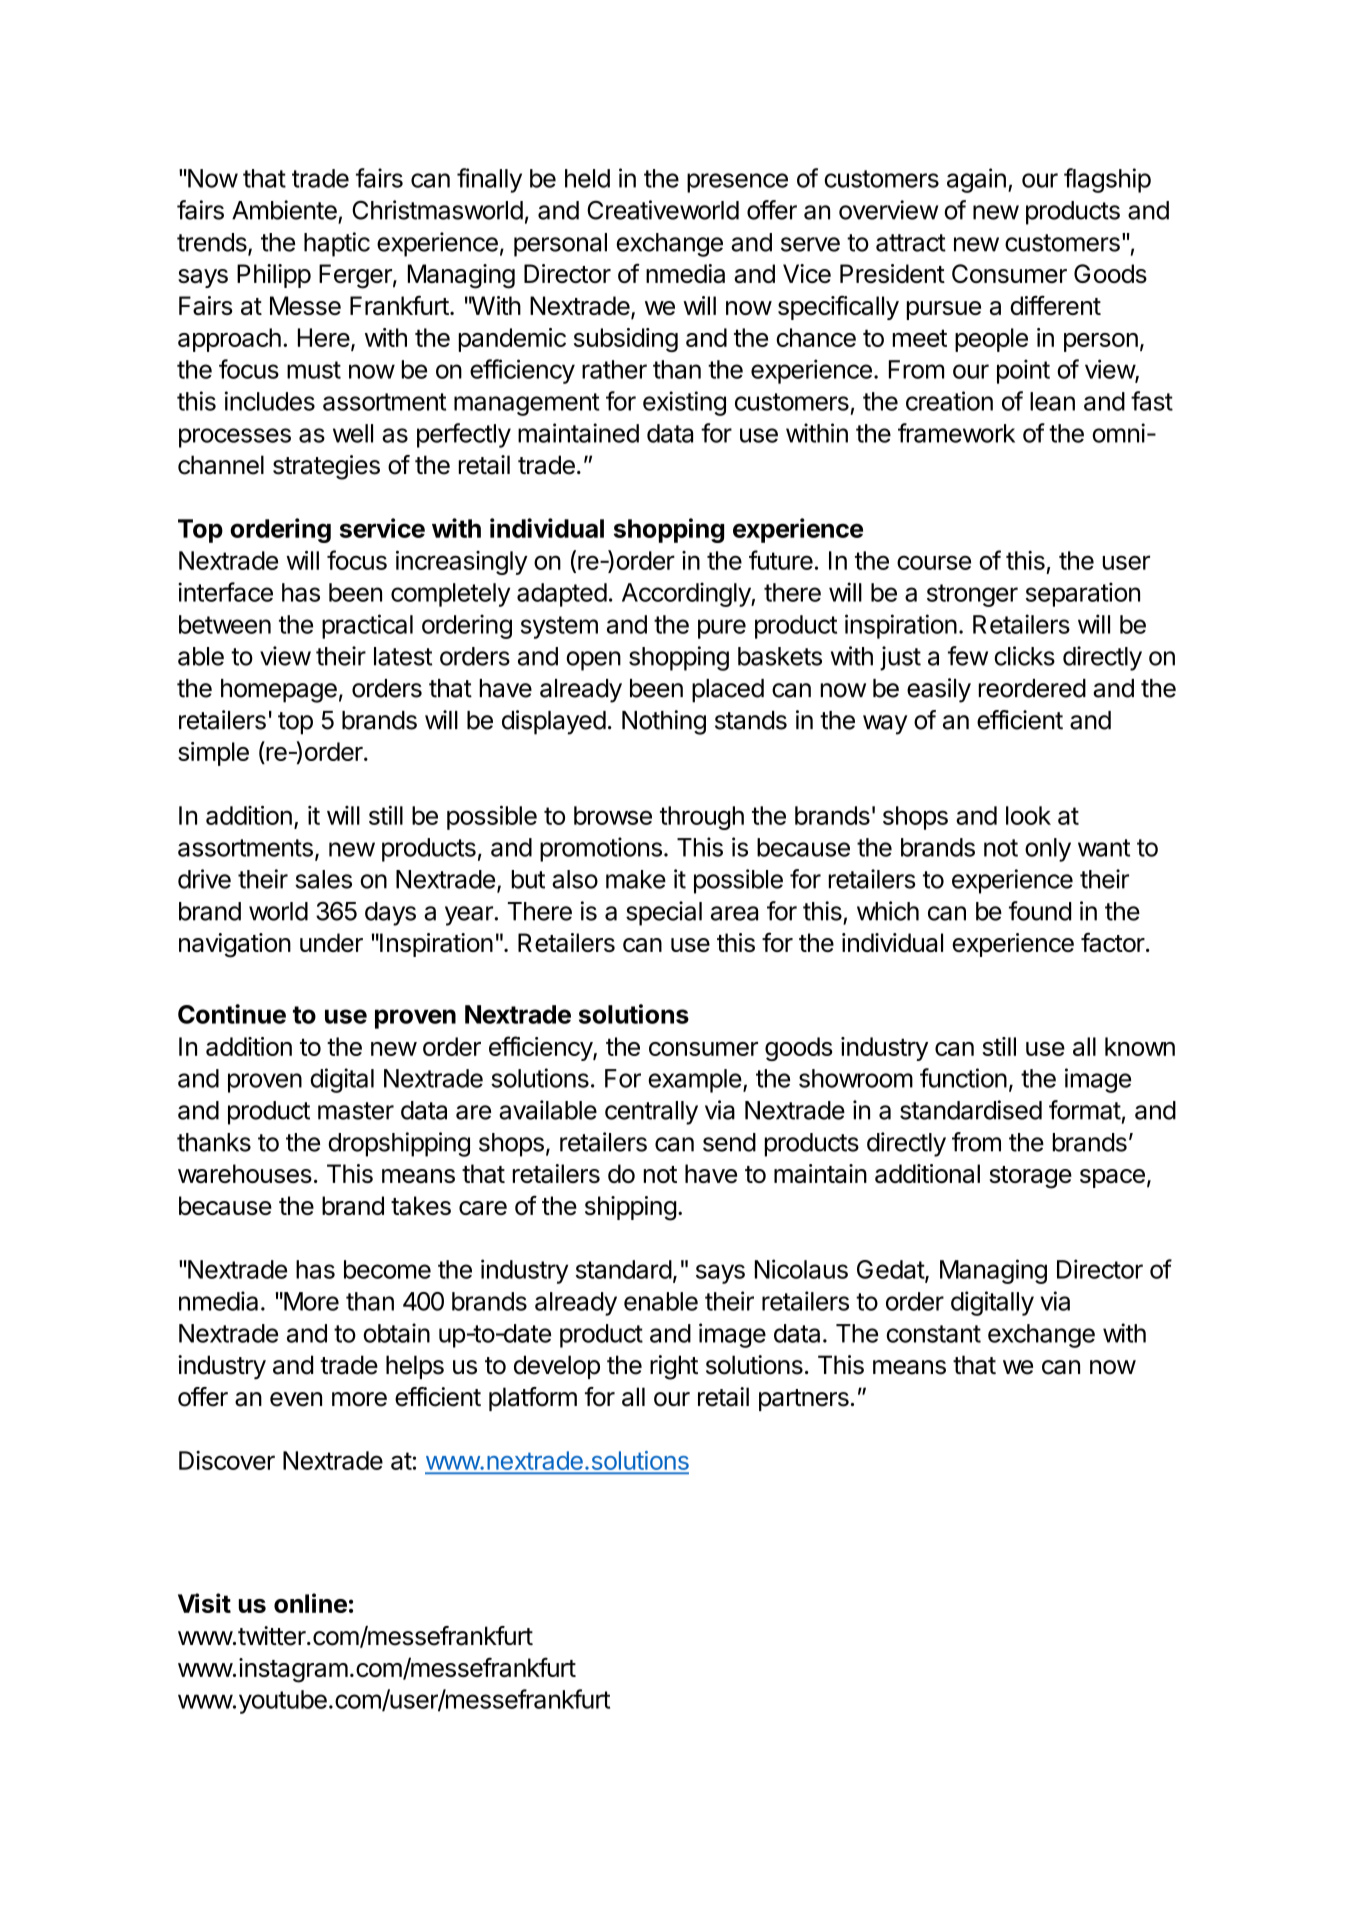 The height and width of the screenshot is (1916, 1354). Describe the element at coordinates (323, 879) in the screenshot. I see `sales` at that location.
